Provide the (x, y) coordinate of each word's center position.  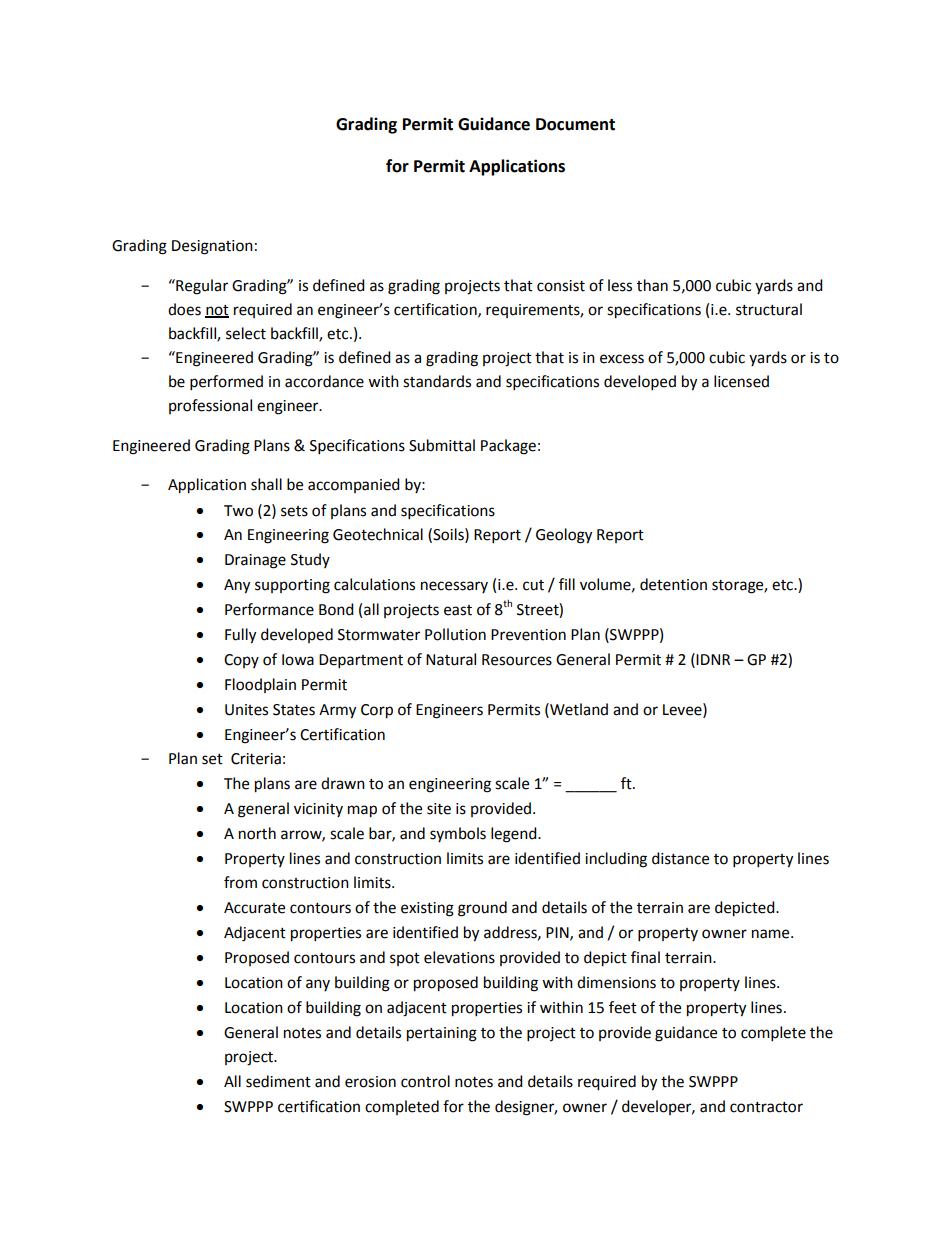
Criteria (256, 759)
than (652, 285)
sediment (278, 1081)
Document (575, 124)
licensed (741, 381)
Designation (212, 247)
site (439, 809)
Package (508, 447)
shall (266, 484)
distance (680, 858)
